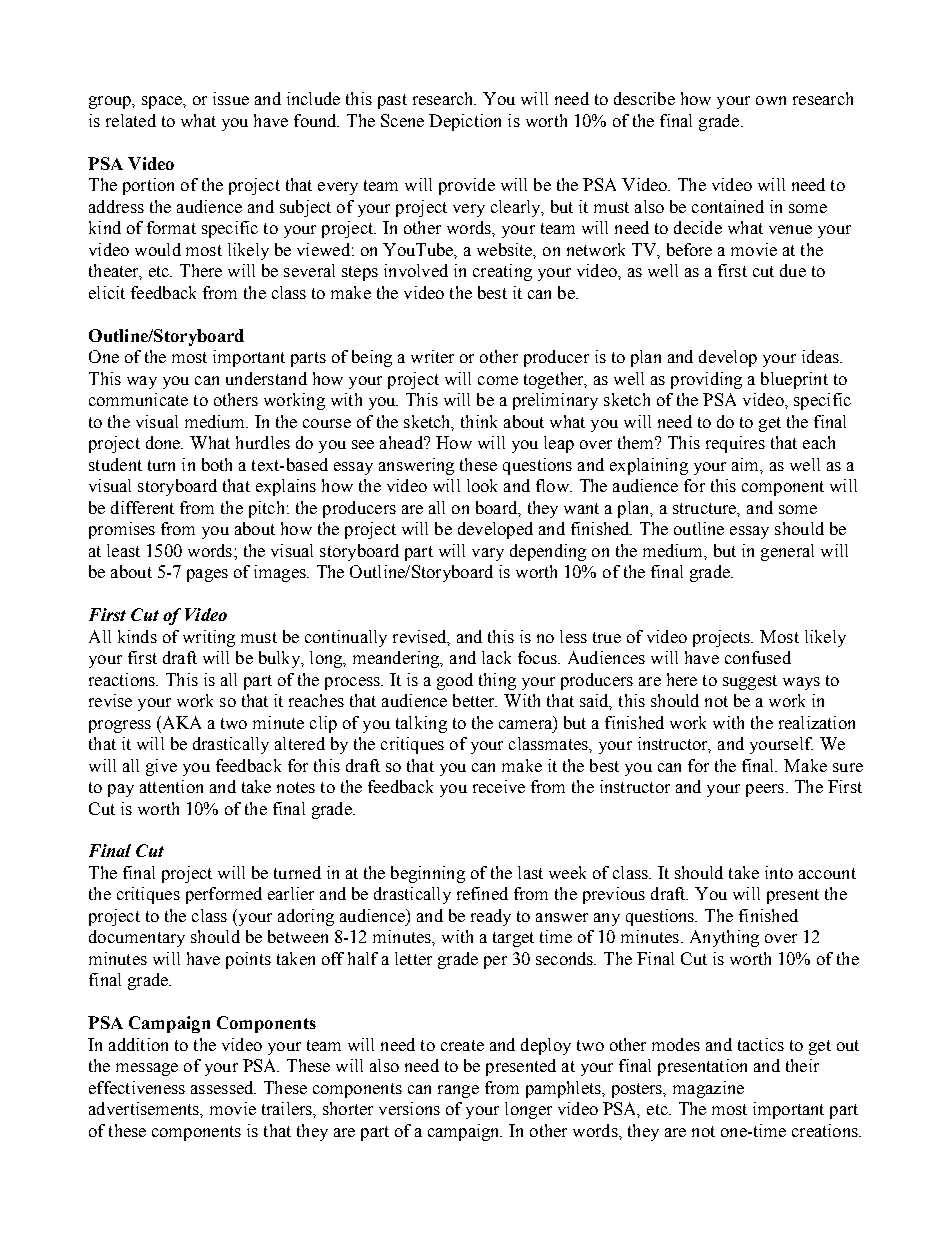 The width and height of the document is (952, 1233). I want to click on range, so click(458, 1091).
